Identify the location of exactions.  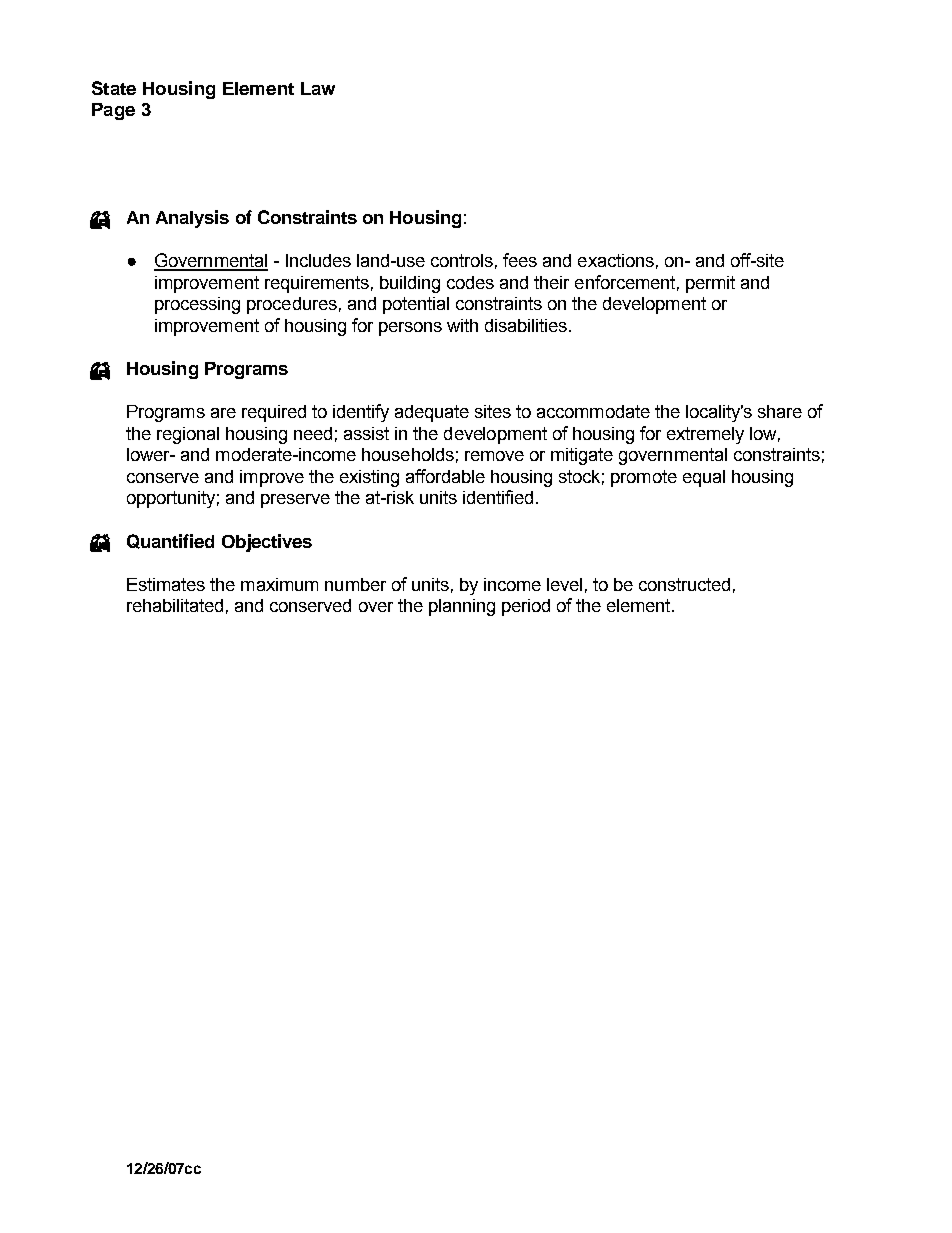
(616, 260).
